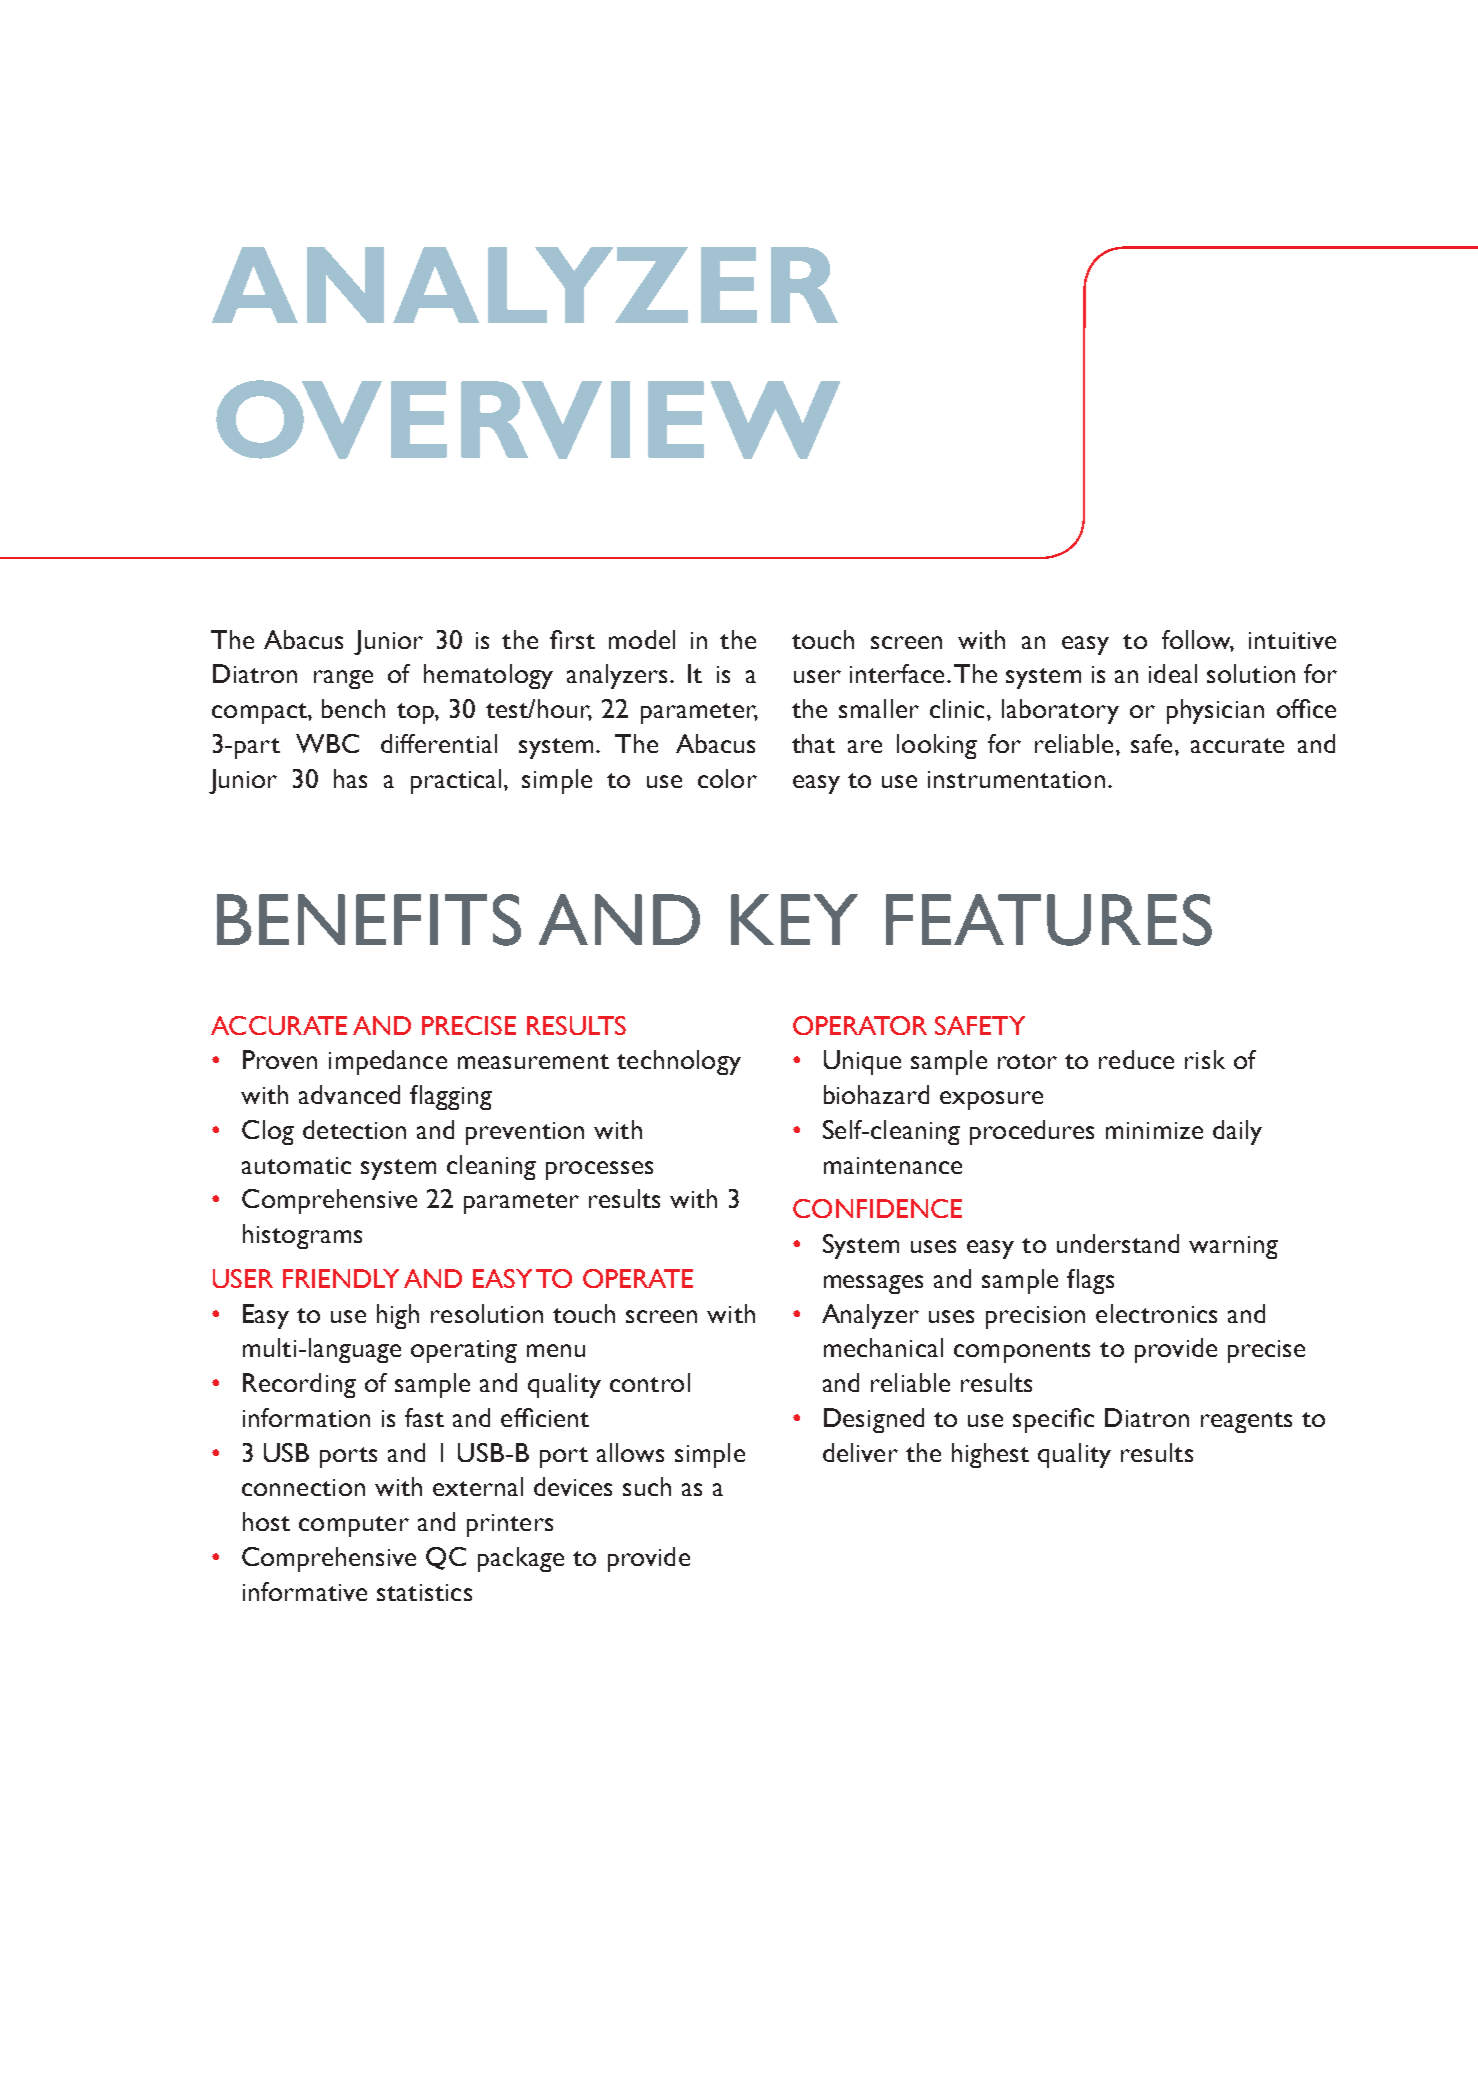  I want to click on model, so click(642, 639).
